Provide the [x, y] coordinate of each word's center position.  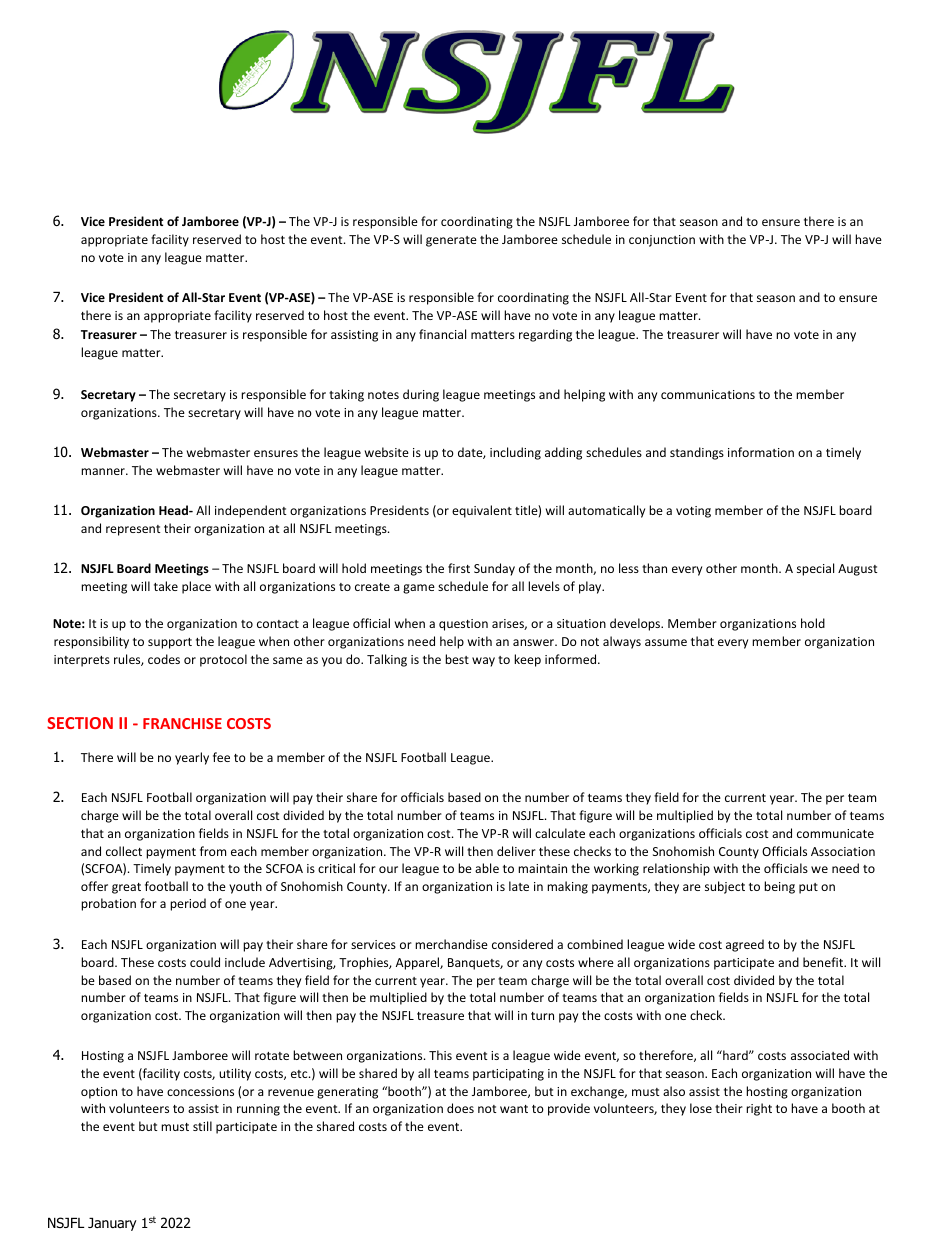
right [759, 1109]
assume [666, 642]
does [460, 1108]
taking [346, 395]
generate [451, 241]
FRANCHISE [182, 723]
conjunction [662, 241]
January [112, 1224]
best [457, 659]
